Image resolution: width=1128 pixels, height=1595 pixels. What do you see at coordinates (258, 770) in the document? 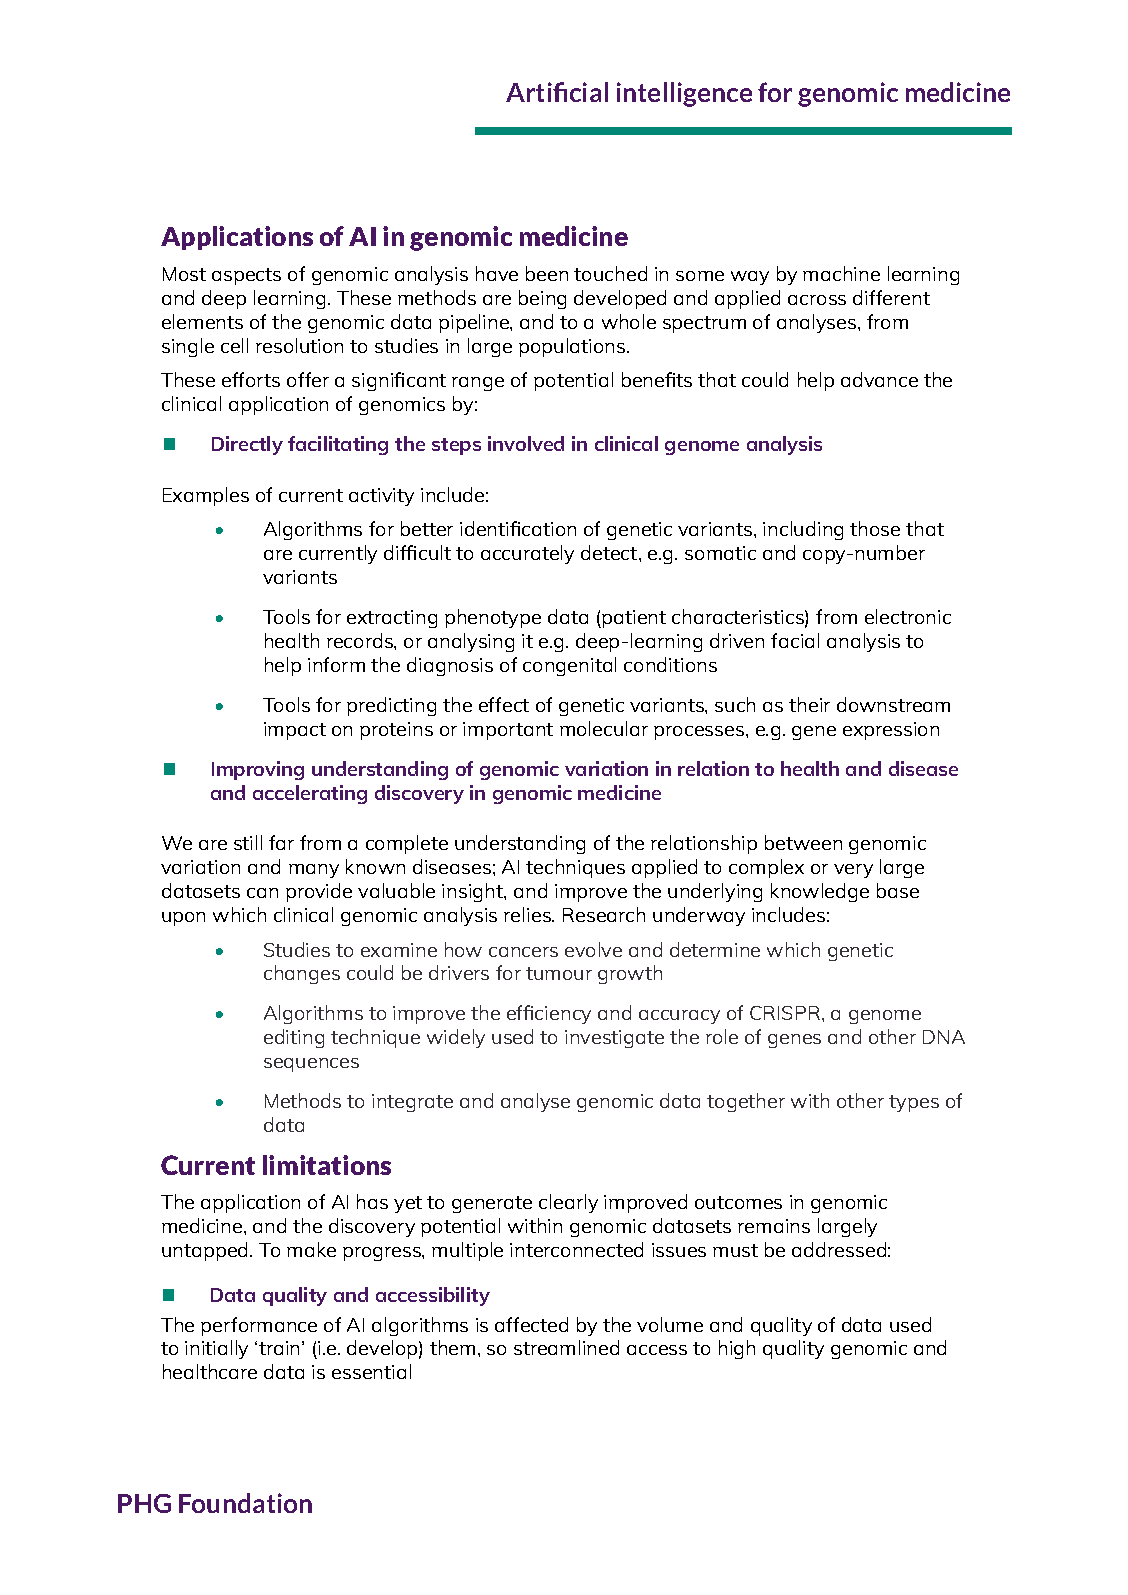
I see `Improving` at bounding box center [258, 770].
